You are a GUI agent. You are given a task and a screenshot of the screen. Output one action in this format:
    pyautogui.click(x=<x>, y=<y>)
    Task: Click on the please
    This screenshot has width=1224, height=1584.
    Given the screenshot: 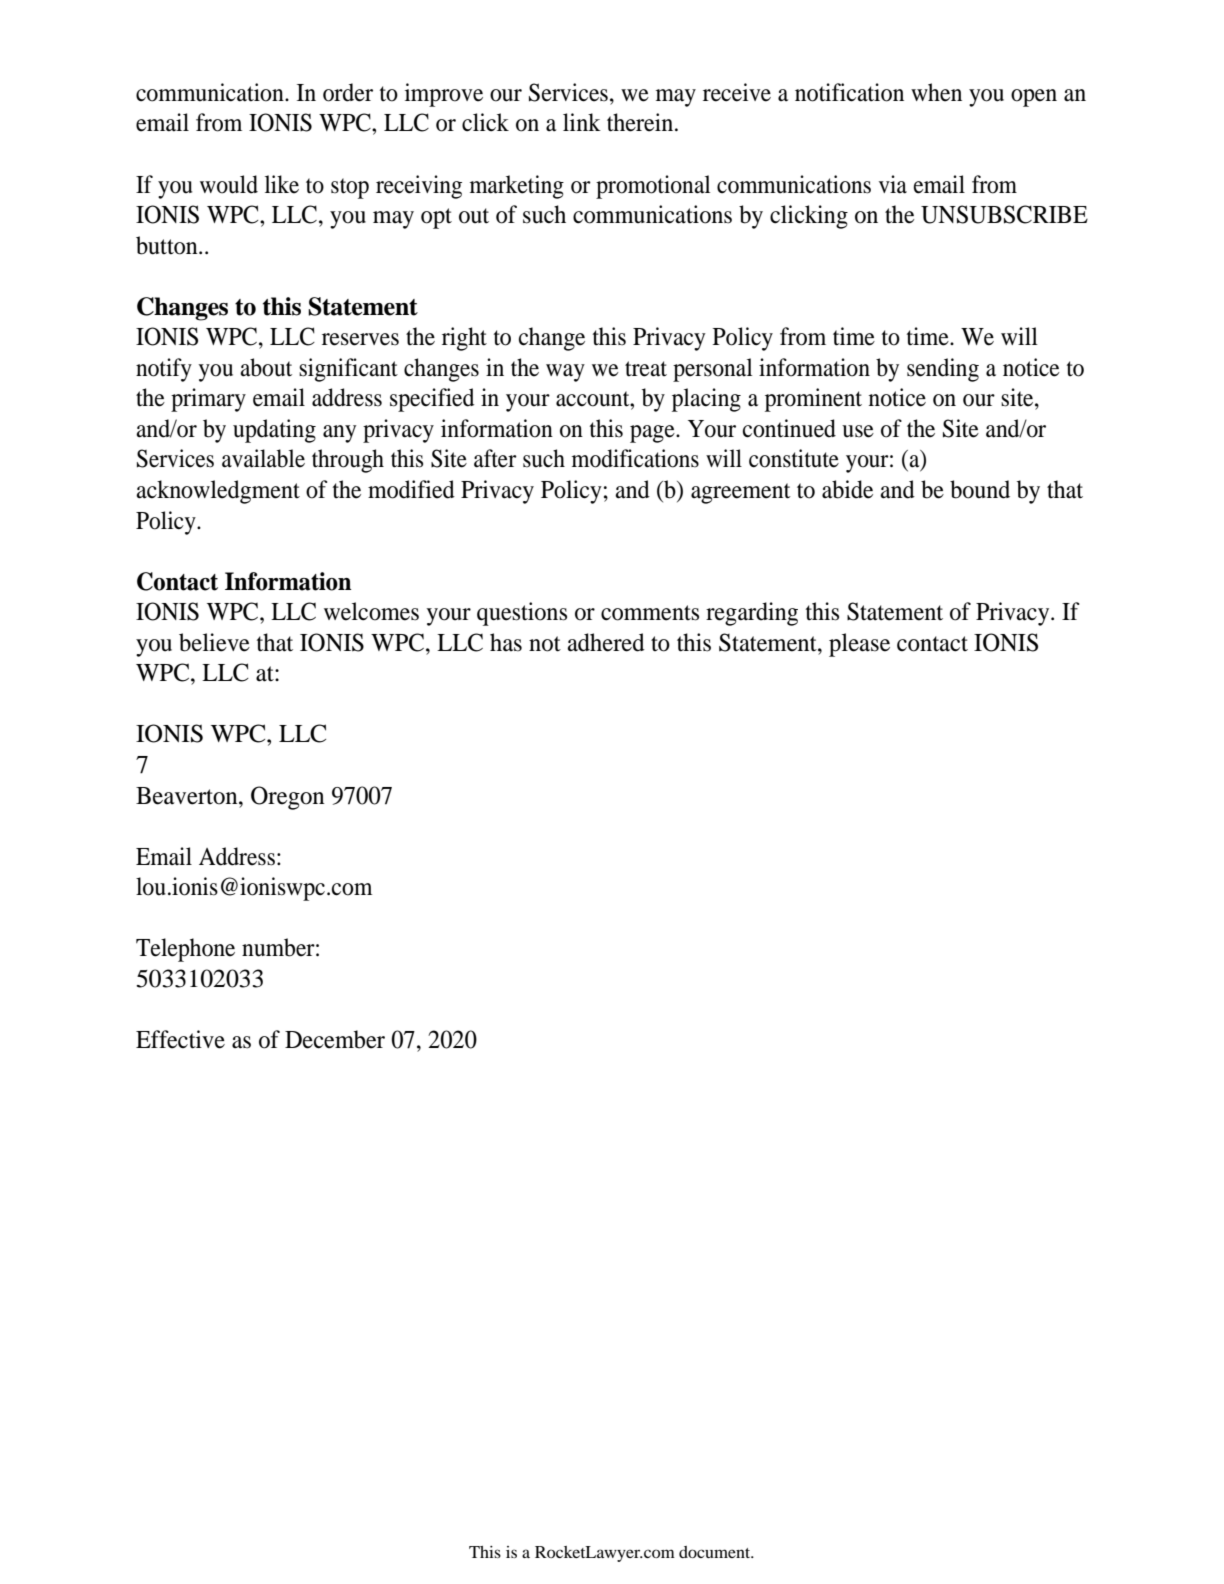 What is the action you would take?
    pyautogui.click(x=859, y=645)
